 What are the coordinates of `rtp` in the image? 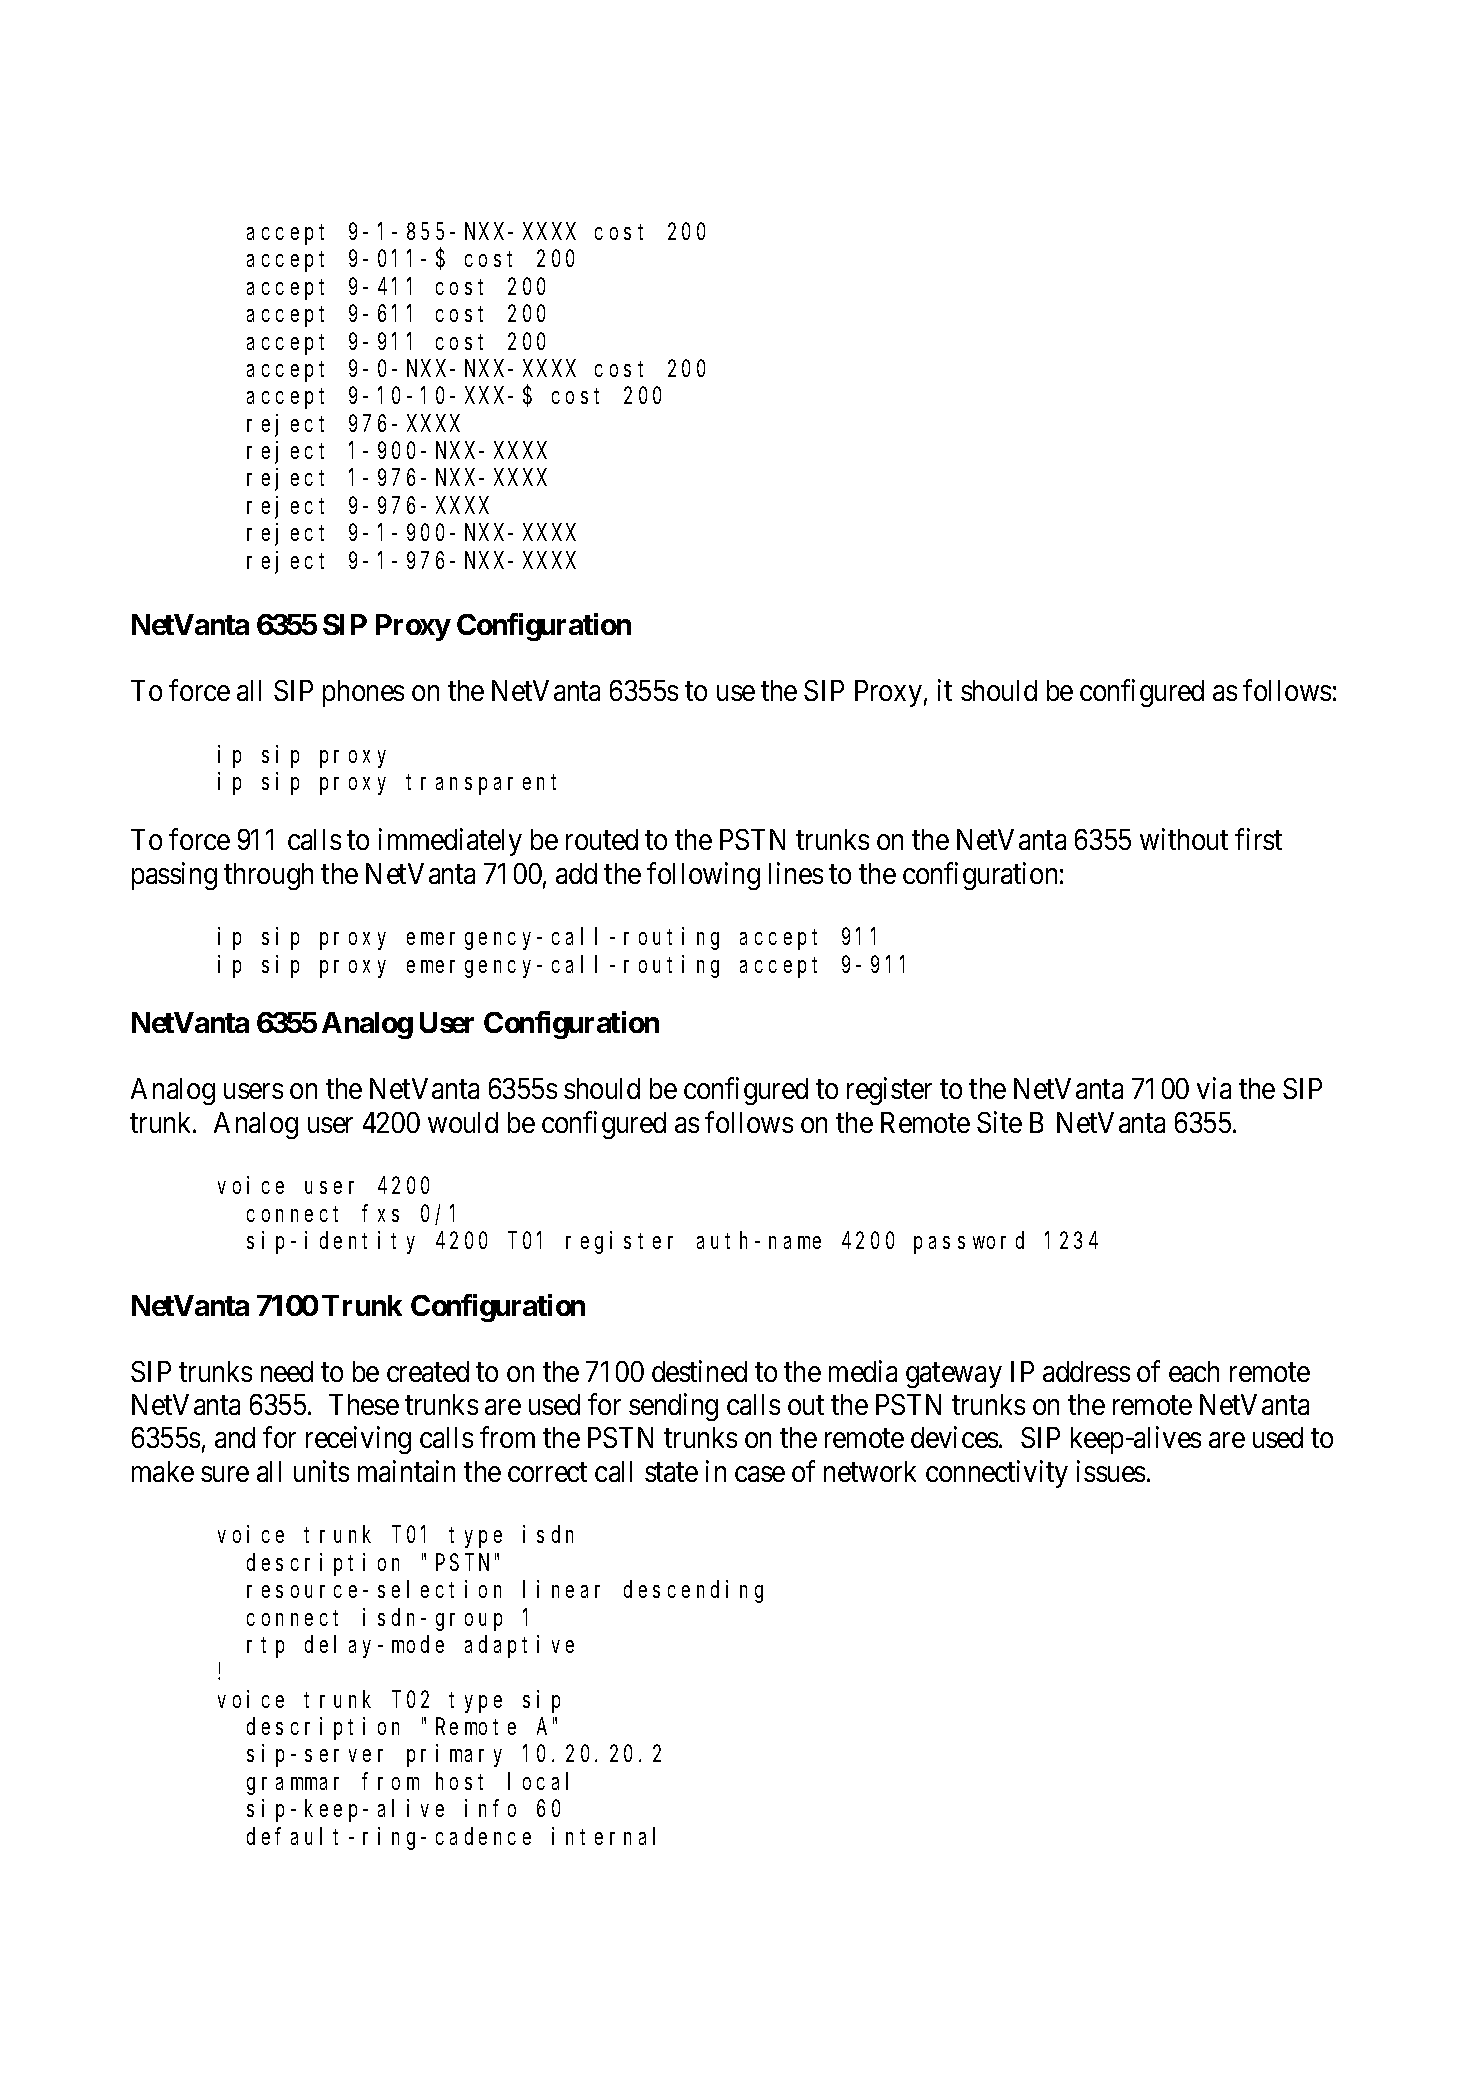 It's located at (265, 1647).
